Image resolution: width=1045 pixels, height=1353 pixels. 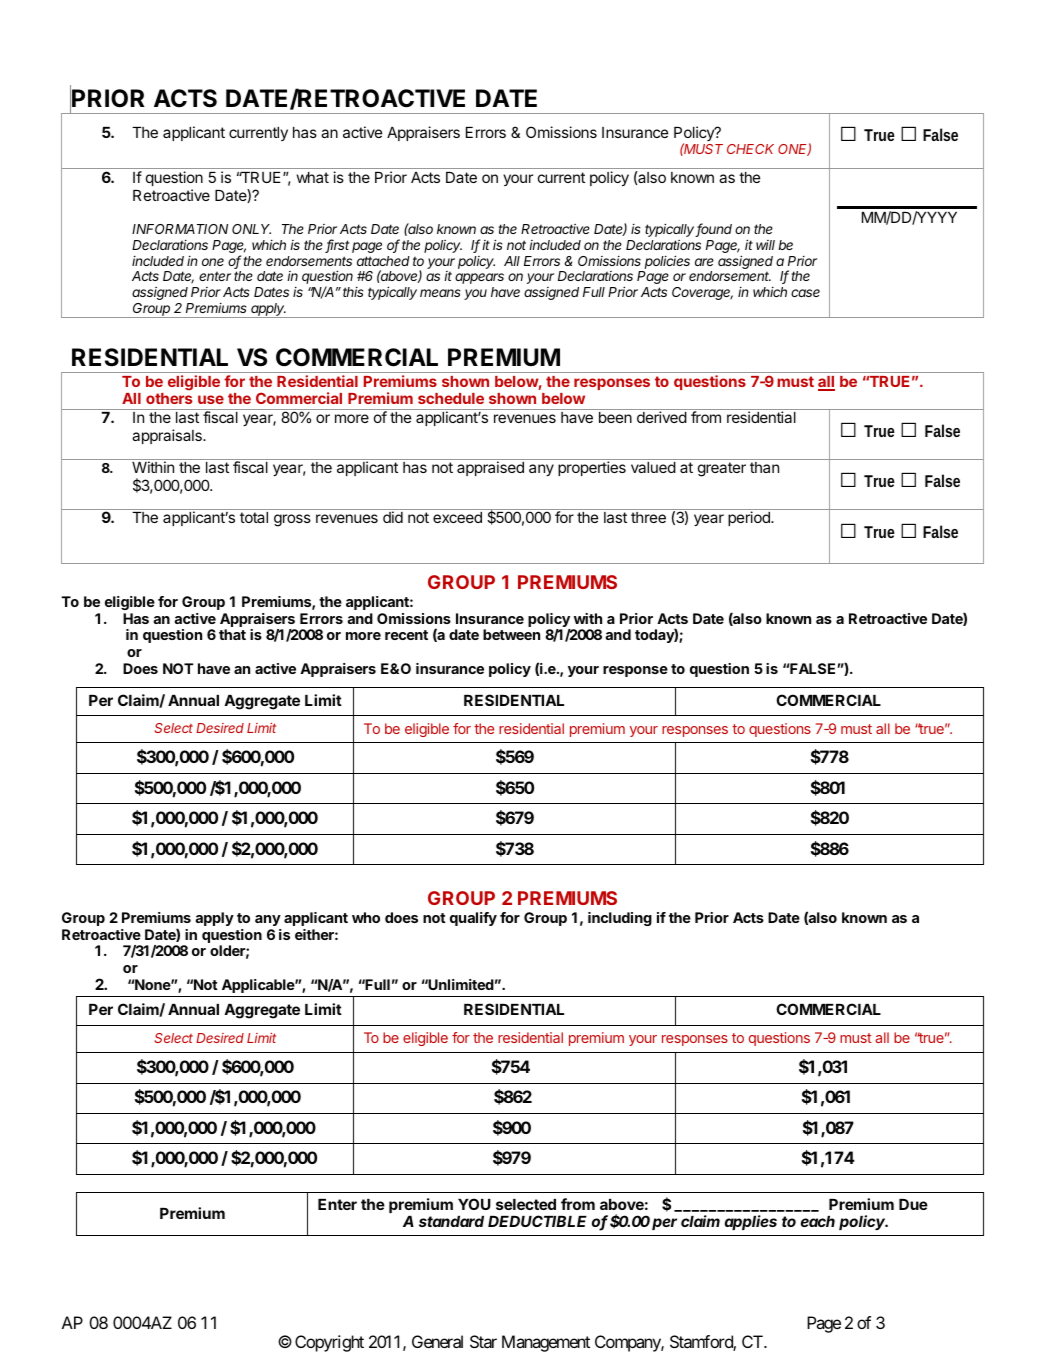 What do you see at coordinates (764, 467) in the document?
I see `than` at bounding box center [764, 467].
